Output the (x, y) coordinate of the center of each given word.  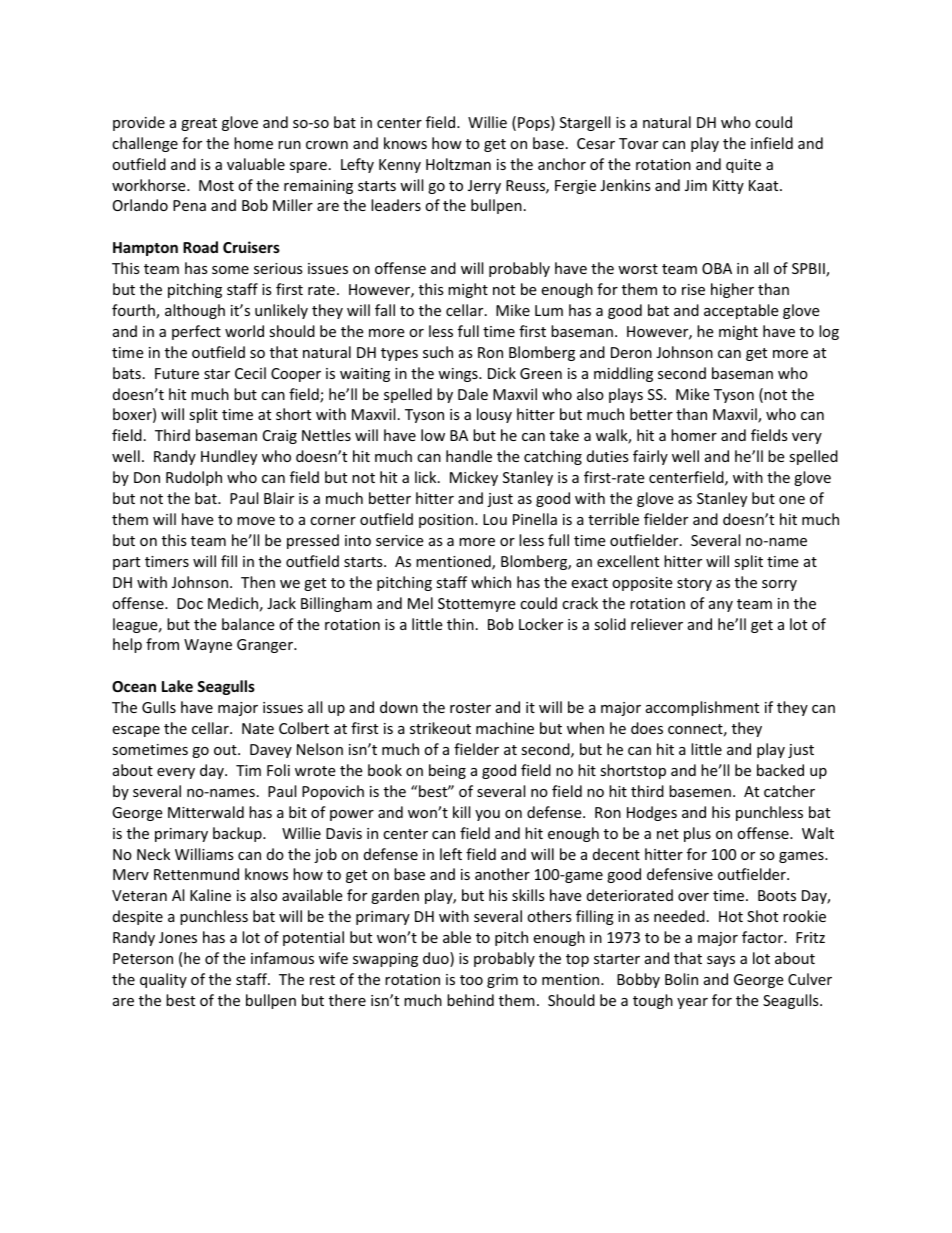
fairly (650, 457)
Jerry (484, 187)
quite (743, 166)
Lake (177, 686)
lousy (494, 415)
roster (470, 708)
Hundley (229, 457)
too (471, 980)
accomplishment (702, 708)
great (199, 124)
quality (163, 980)
